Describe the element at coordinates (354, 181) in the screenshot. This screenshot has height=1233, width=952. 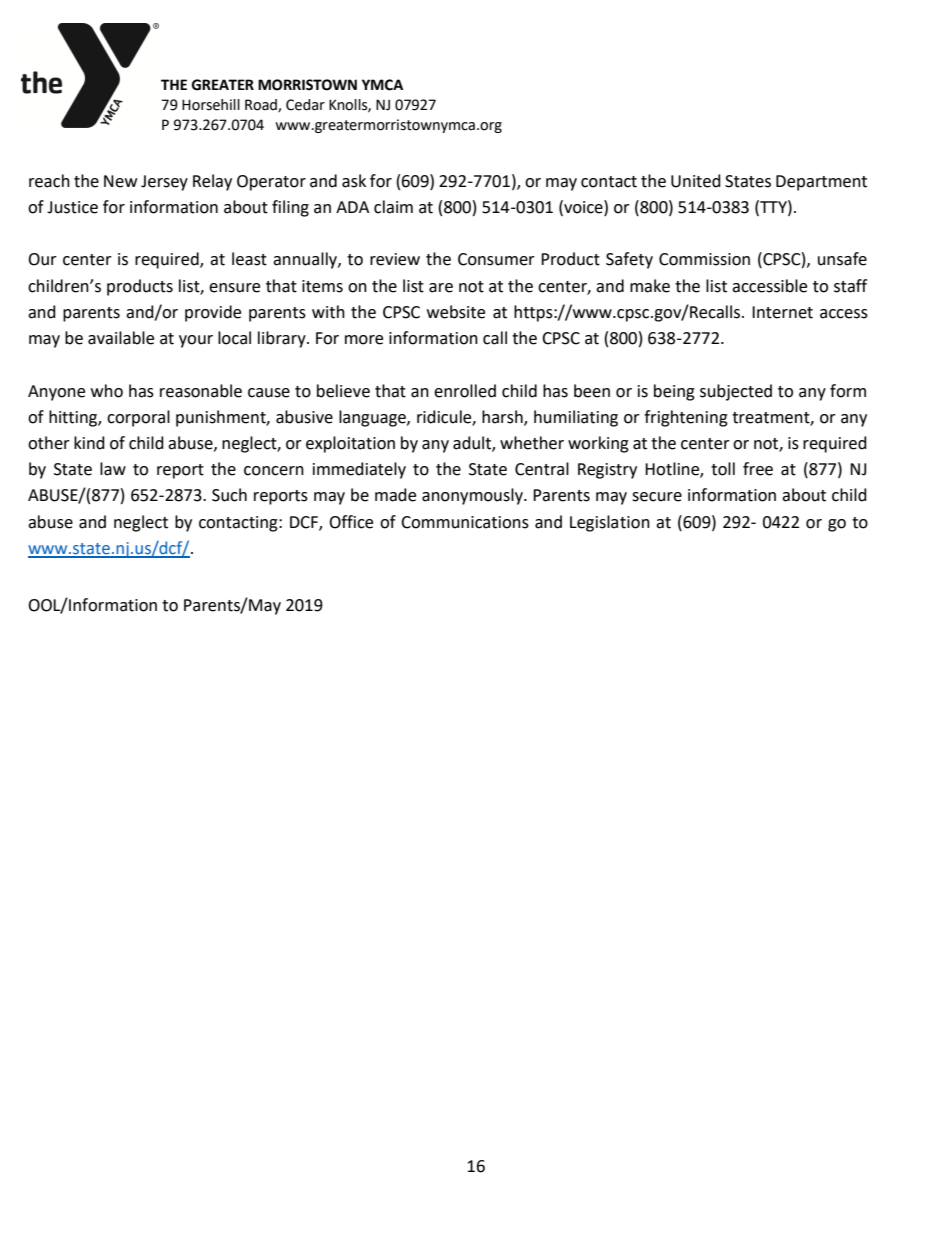
I see `ask` at that location.
